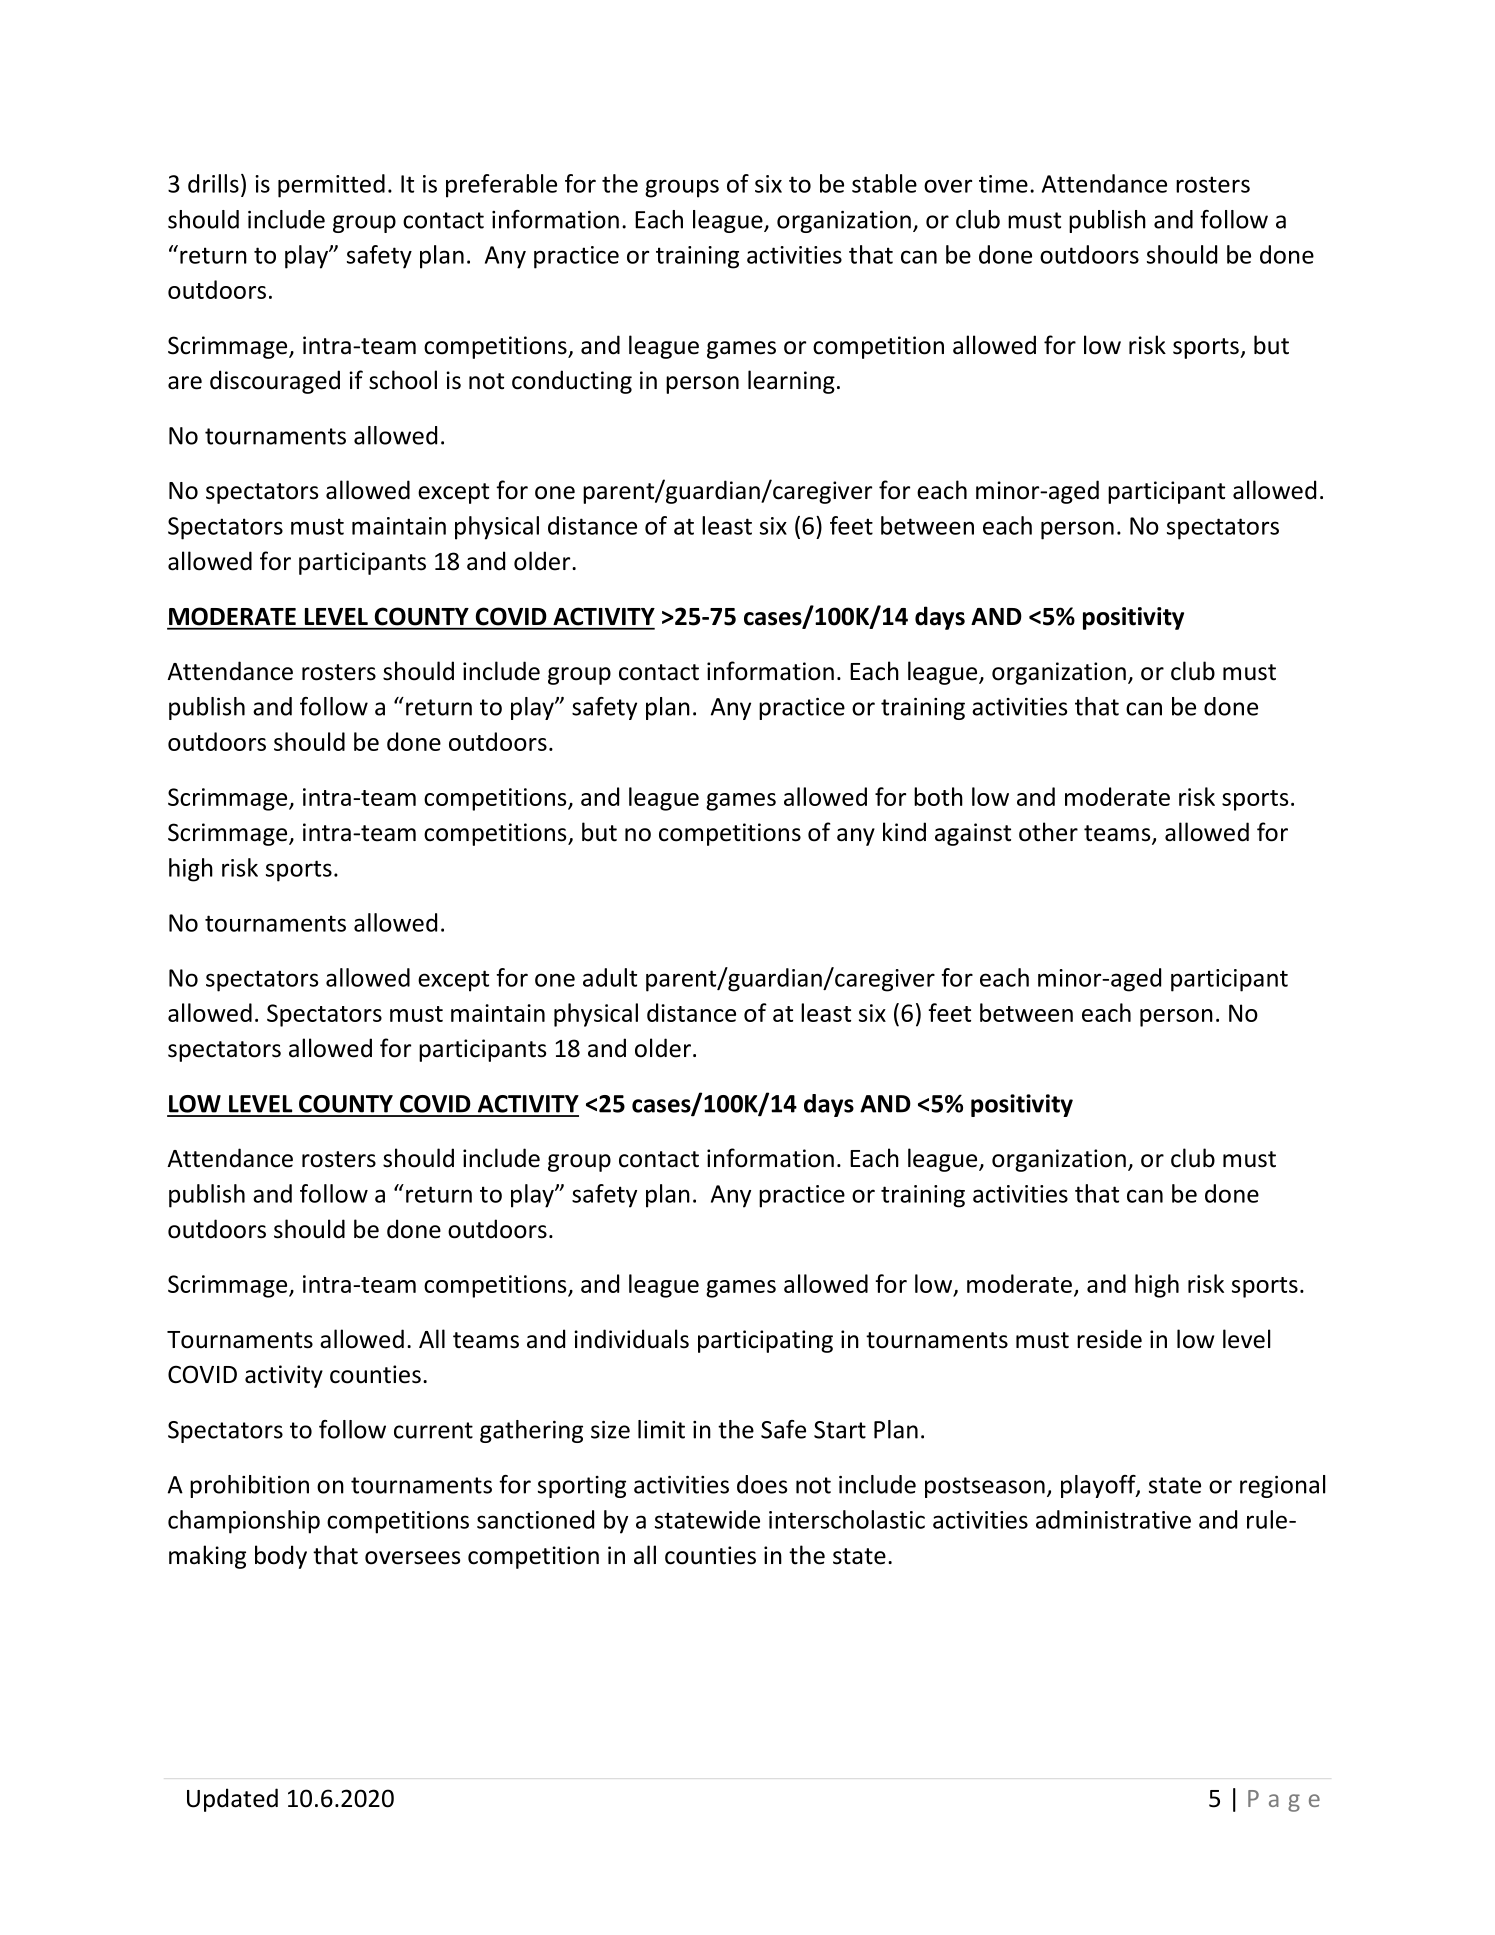 Image resolution: width=1495 pixels, height=1935 pixels. Describe the element at coordinates (762, 1484) in the image. I see `does` at that location.
